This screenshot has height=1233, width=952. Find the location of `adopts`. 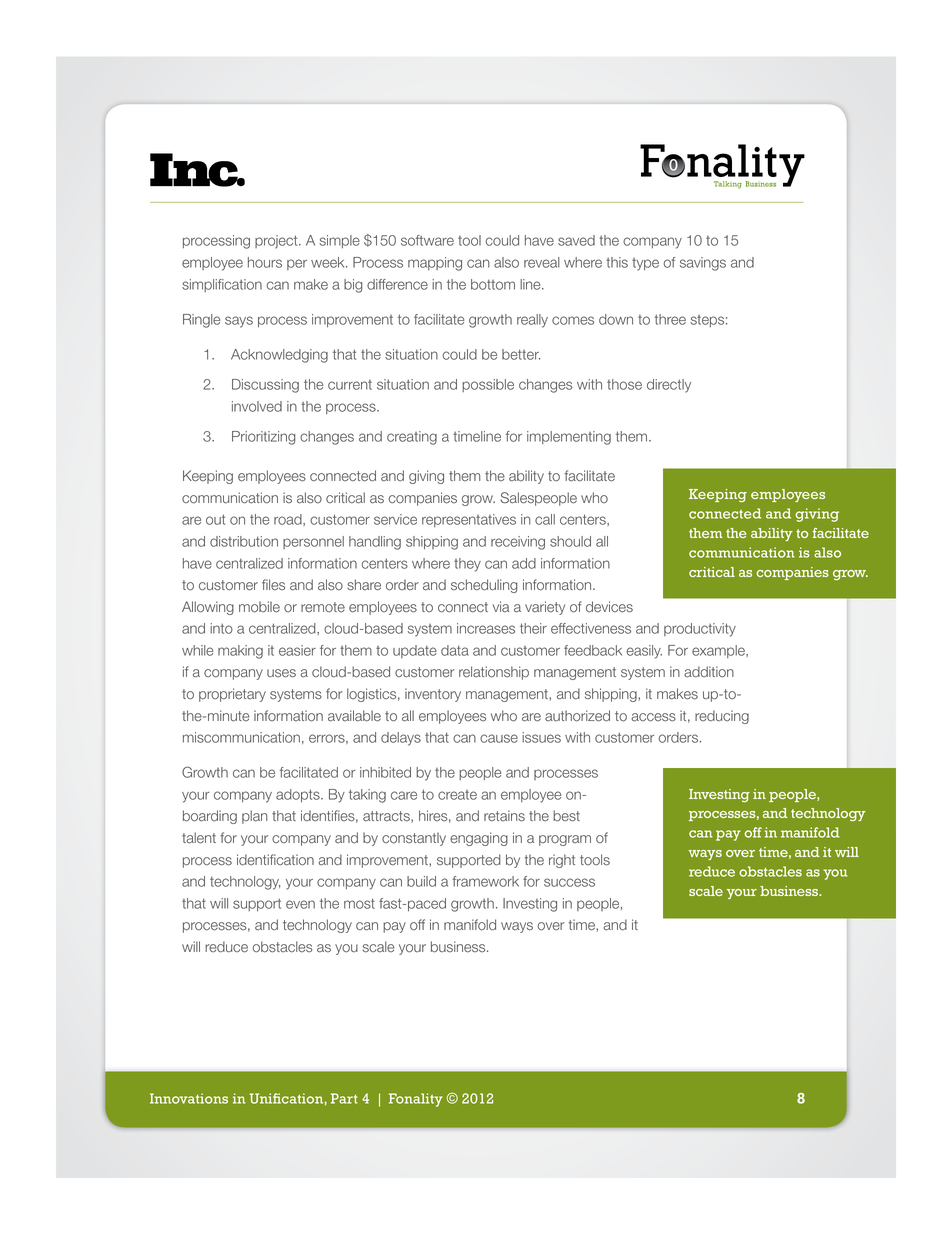

adopts is located at coordinates (299, 796).
